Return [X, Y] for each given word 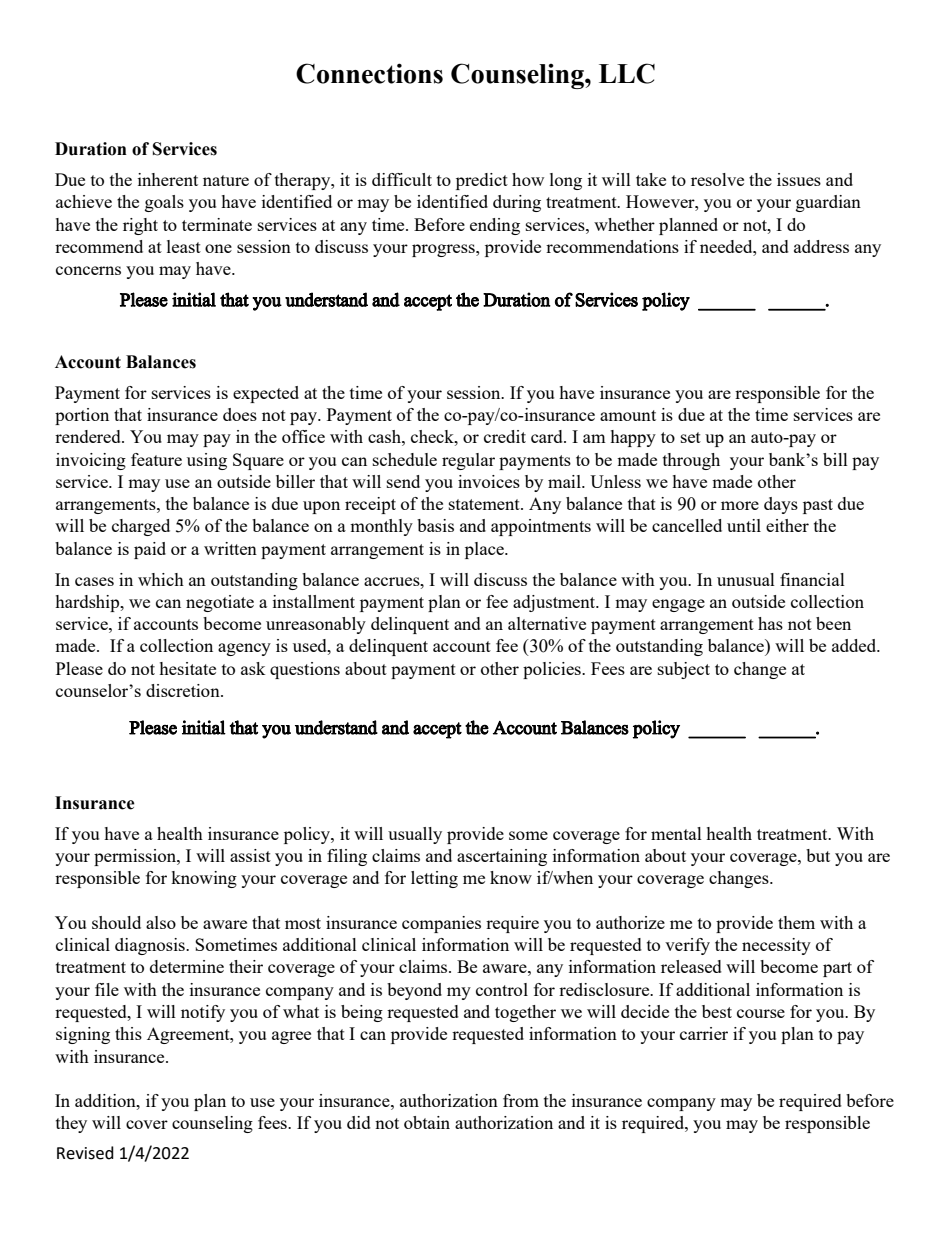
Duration [91, 149]
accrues [393, 581]
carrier [704, 1033]
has [770, 623]
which [161, 579]
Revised [85, 1153]
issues [799, 179]
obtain [427, 1122]
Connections [369, 73]
